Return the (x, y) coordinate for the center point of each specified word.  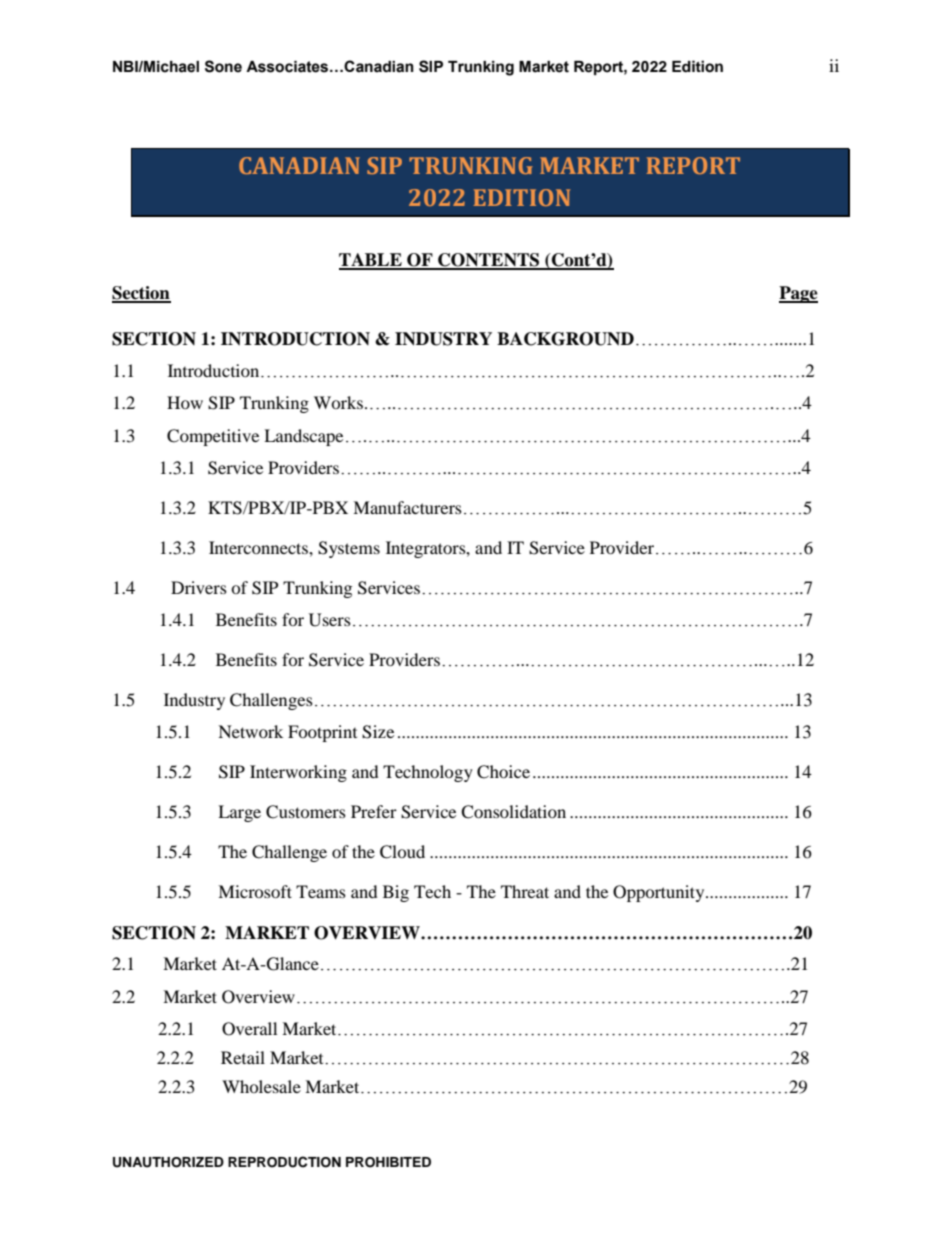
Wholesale (261, 1086)
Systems (349, 549)
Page (798, 294)
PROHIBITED (388, 1162)
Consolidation (513, 812)
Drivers (199, 587)
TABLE (371, 261)
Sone (223, 66)
